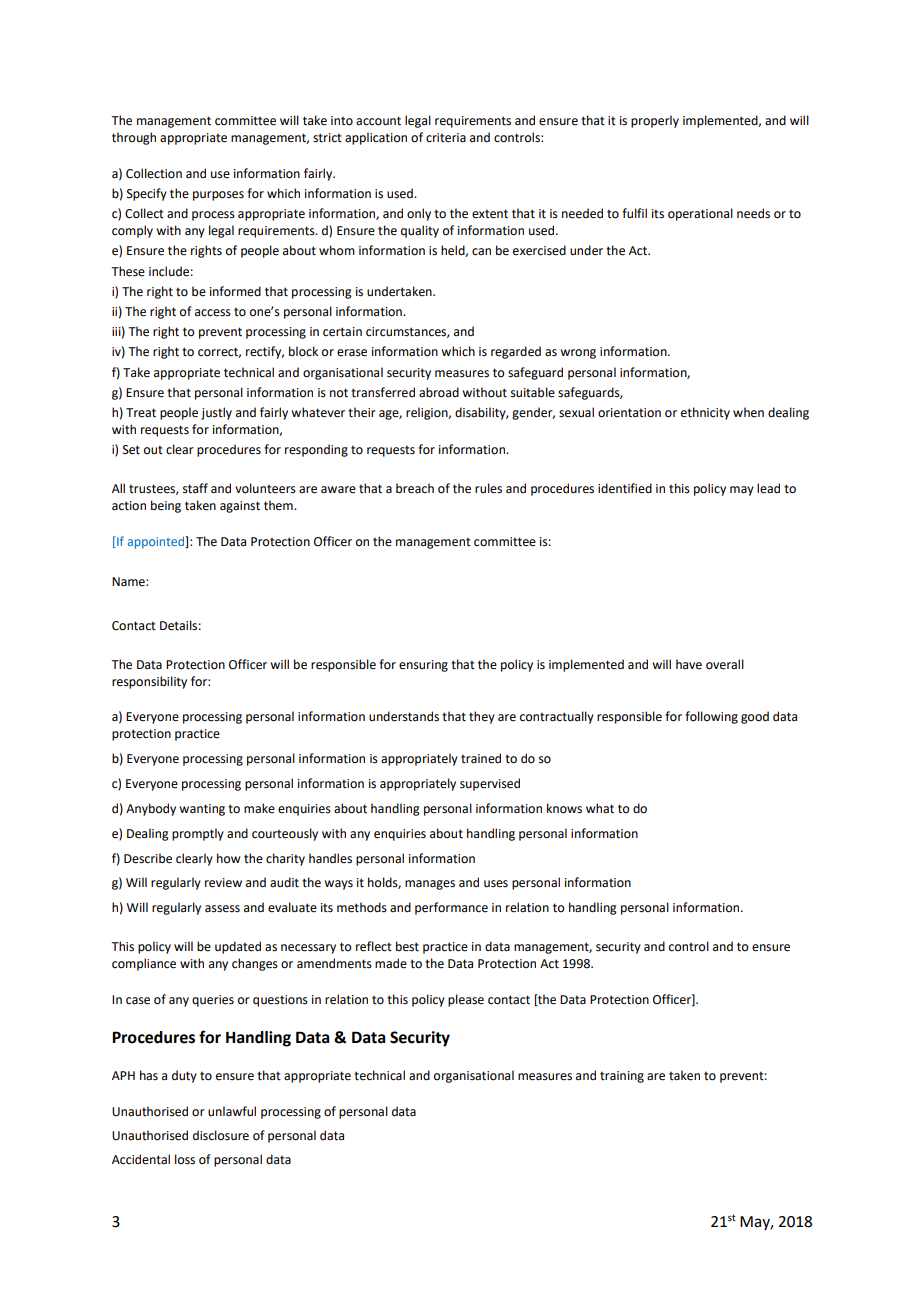 The image size is (924, 1308). What do you see at coordinates (439, 392) in the page?
I see `abroad` at bounding box center [439, 392].
